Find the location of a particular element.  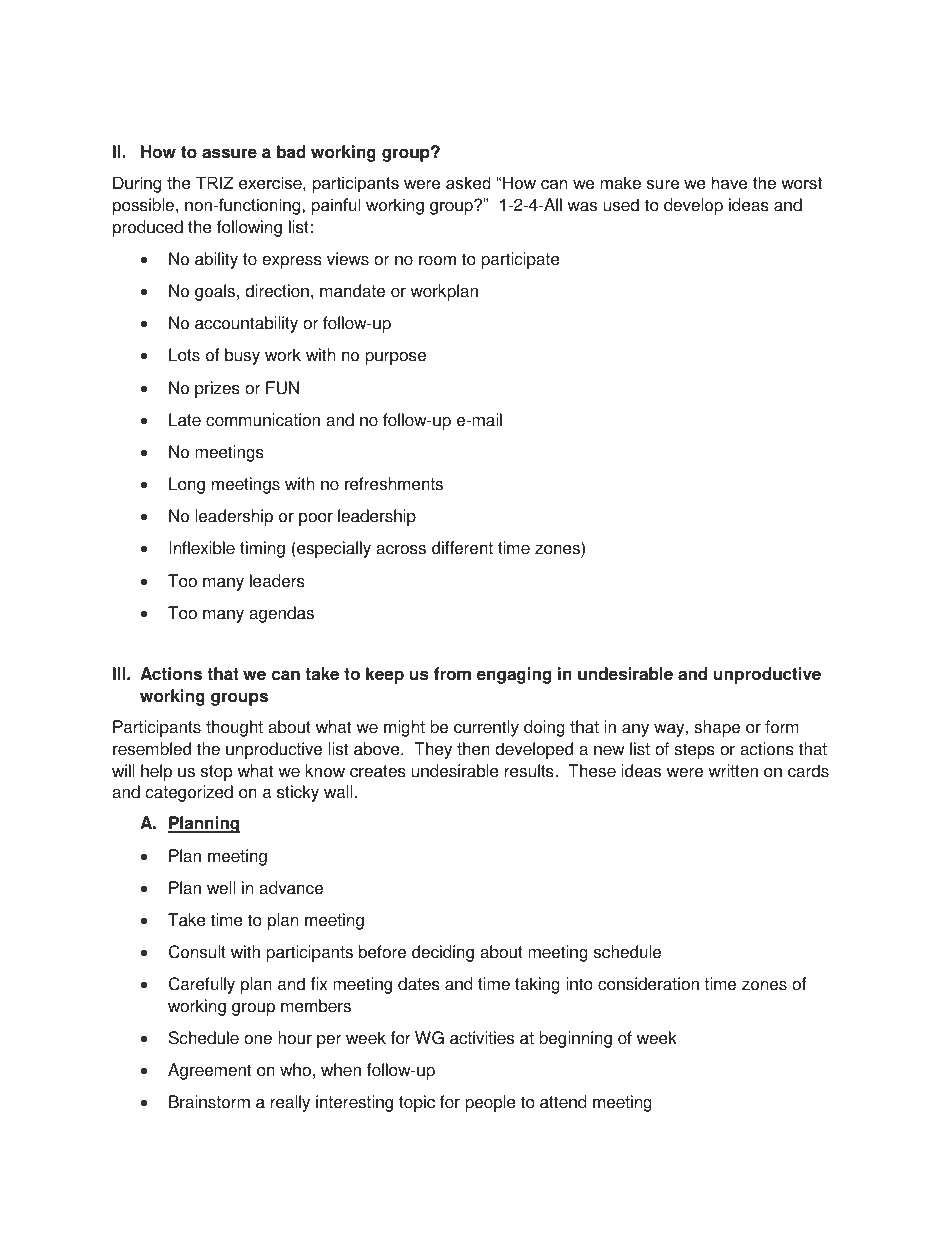

consideration is located at coordinates (648, 984).
